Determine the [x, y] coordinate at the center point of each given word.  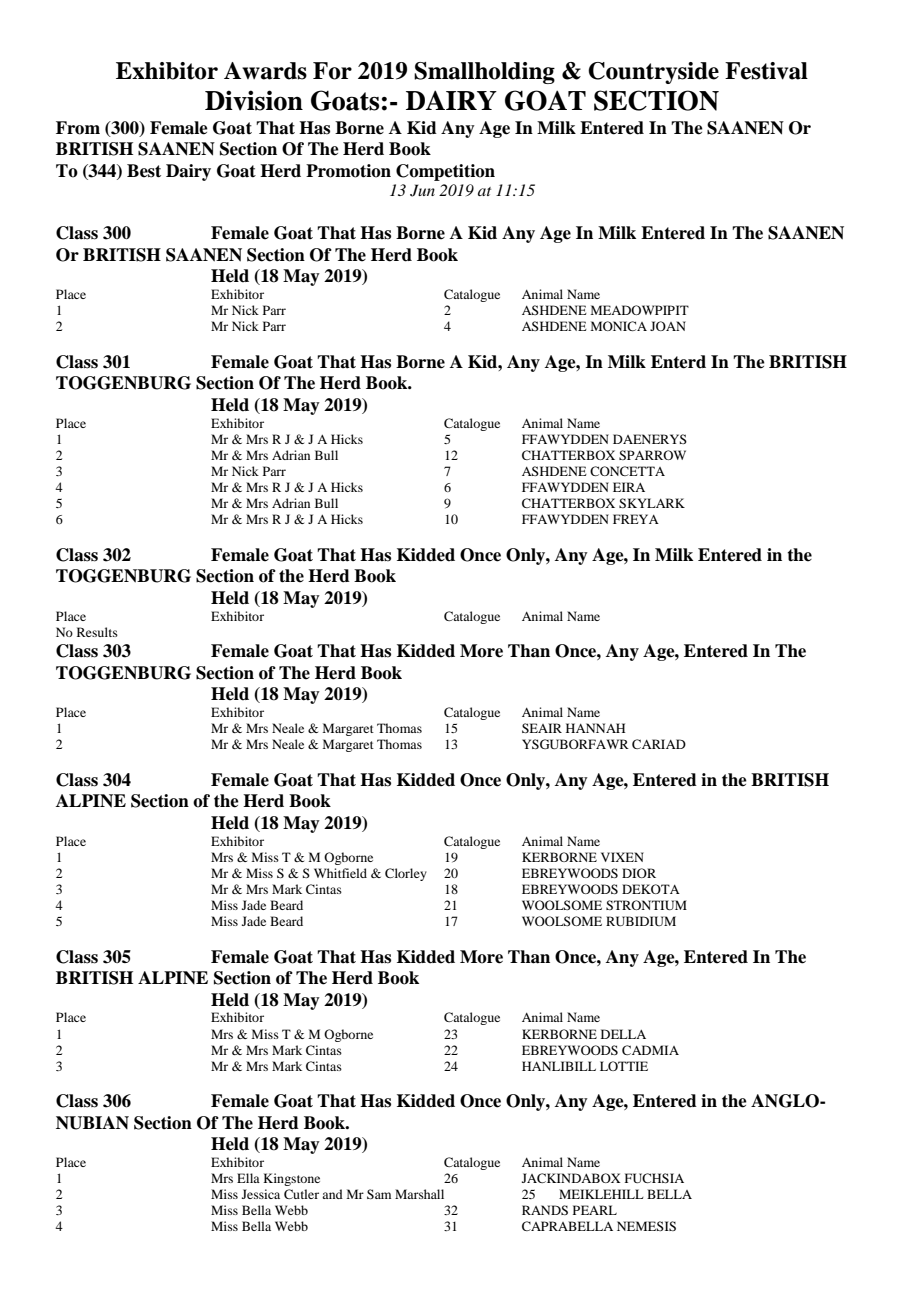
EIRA [629, 487]
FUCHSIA [654, 1178]
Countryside [653, 73]
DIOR [639, 873]
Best [144, 171]
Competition [445, 172]
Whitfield [340, 873]
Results [97, 632]
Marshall [419, 1194]
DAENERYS [650, 439]
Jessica [261, 1194]
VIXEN [622, 857]
